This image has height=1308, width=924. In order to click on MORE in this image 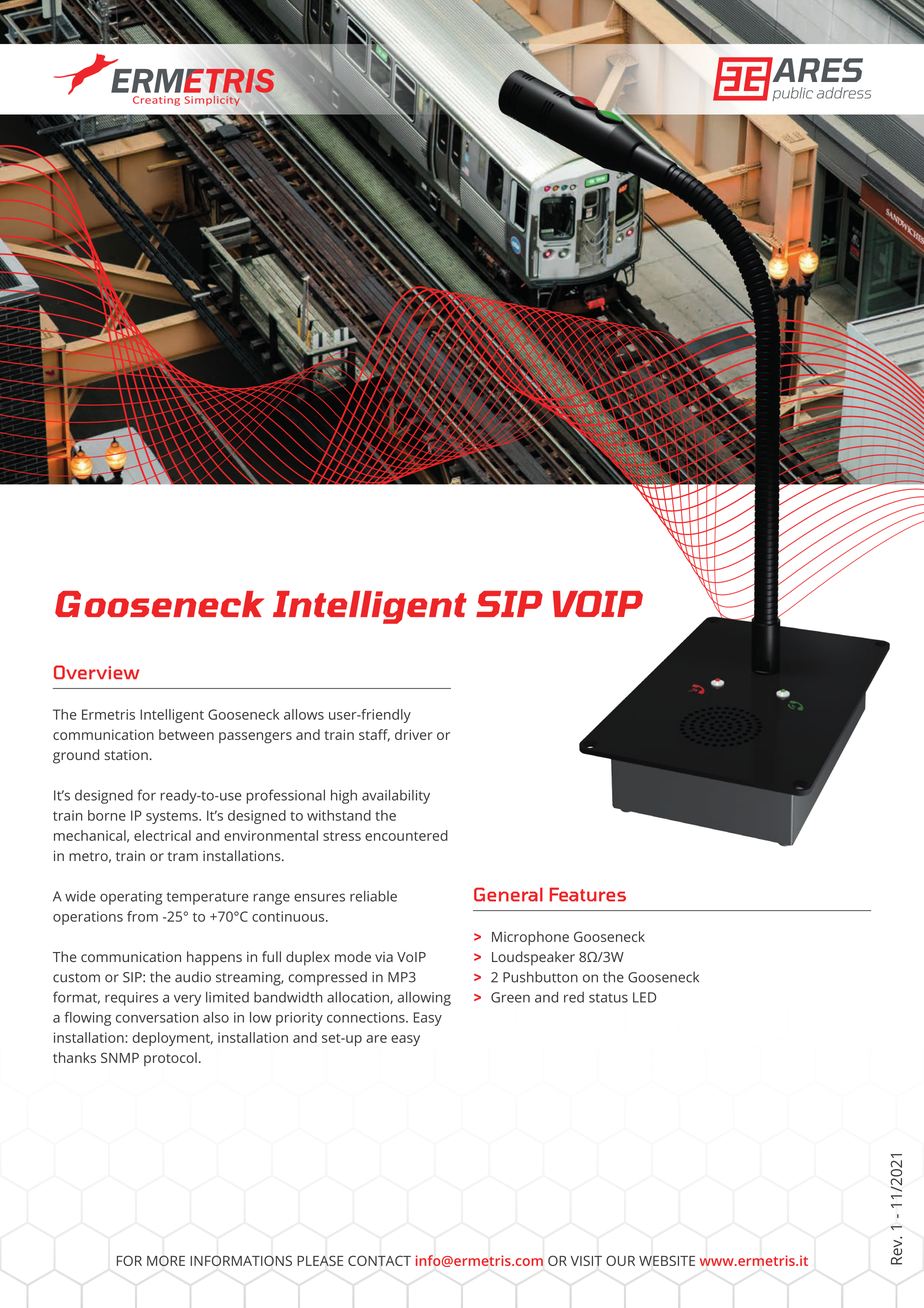, I will do `click(166, 1260)`.
